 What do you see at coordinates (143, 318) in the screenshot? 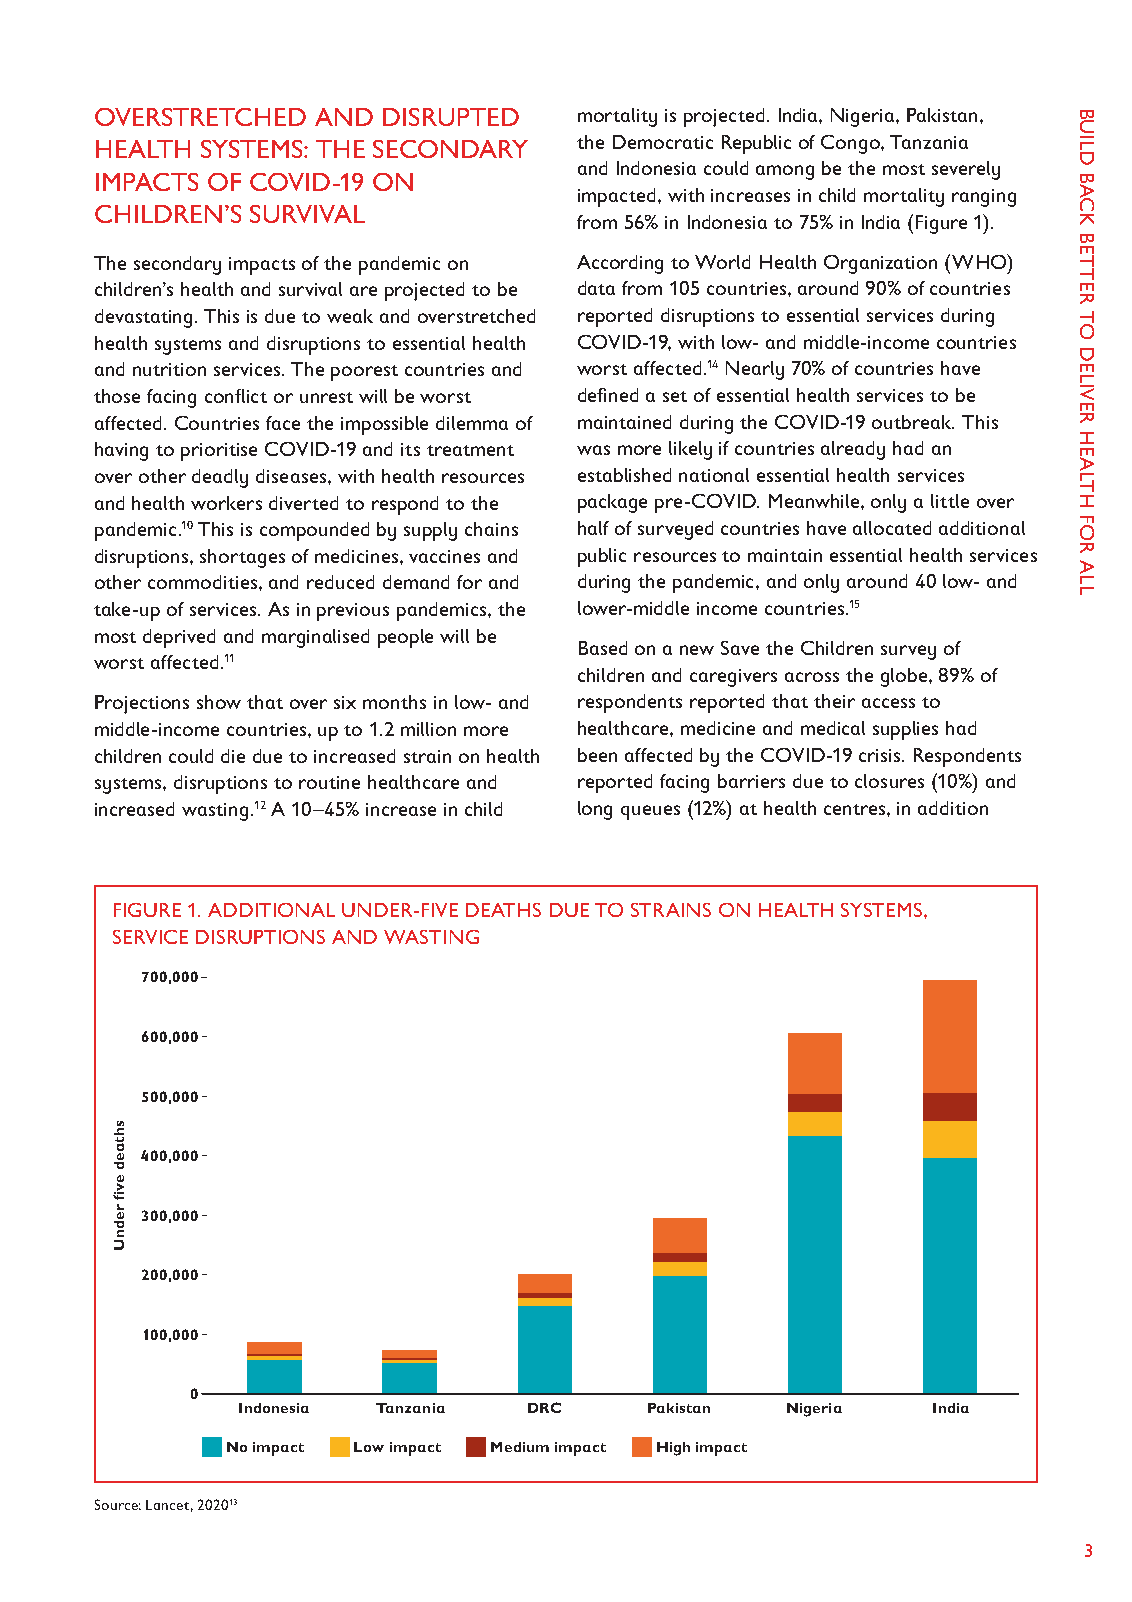
I see `devastating` at bounding box center [143, 318].
